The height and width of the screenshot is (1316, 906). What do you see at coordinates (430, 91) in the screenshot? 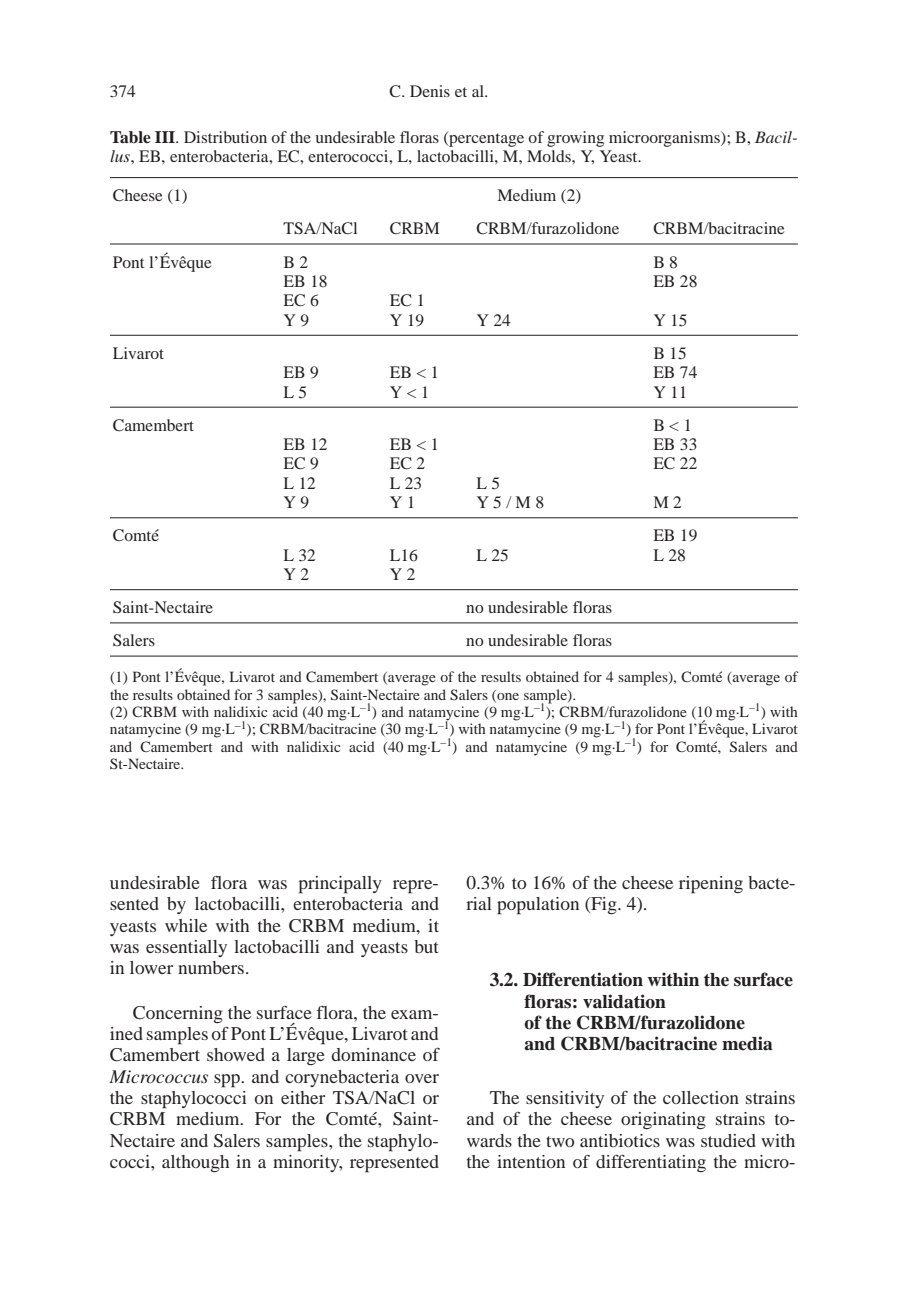
I see `Denis` at bounding box center [430, 91].
